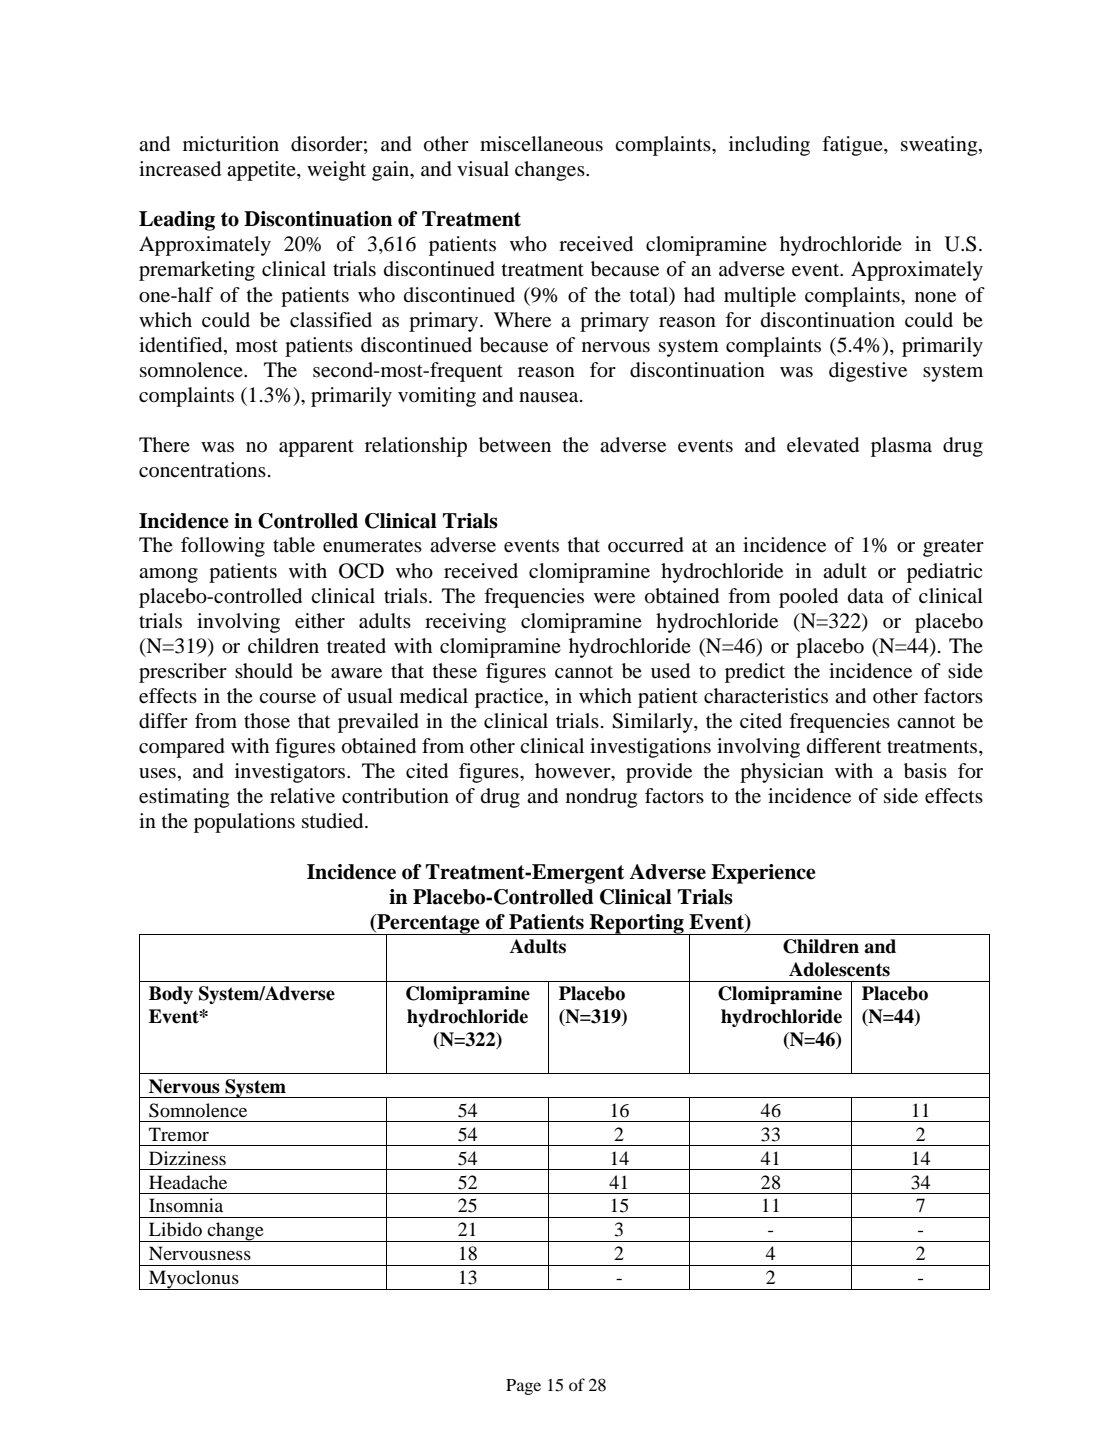 Image resolution: width=1113 pixels, height=1440 pixels. Describe the element at coordinates (853, 146) in the image. I see `fatigue` at that location.
